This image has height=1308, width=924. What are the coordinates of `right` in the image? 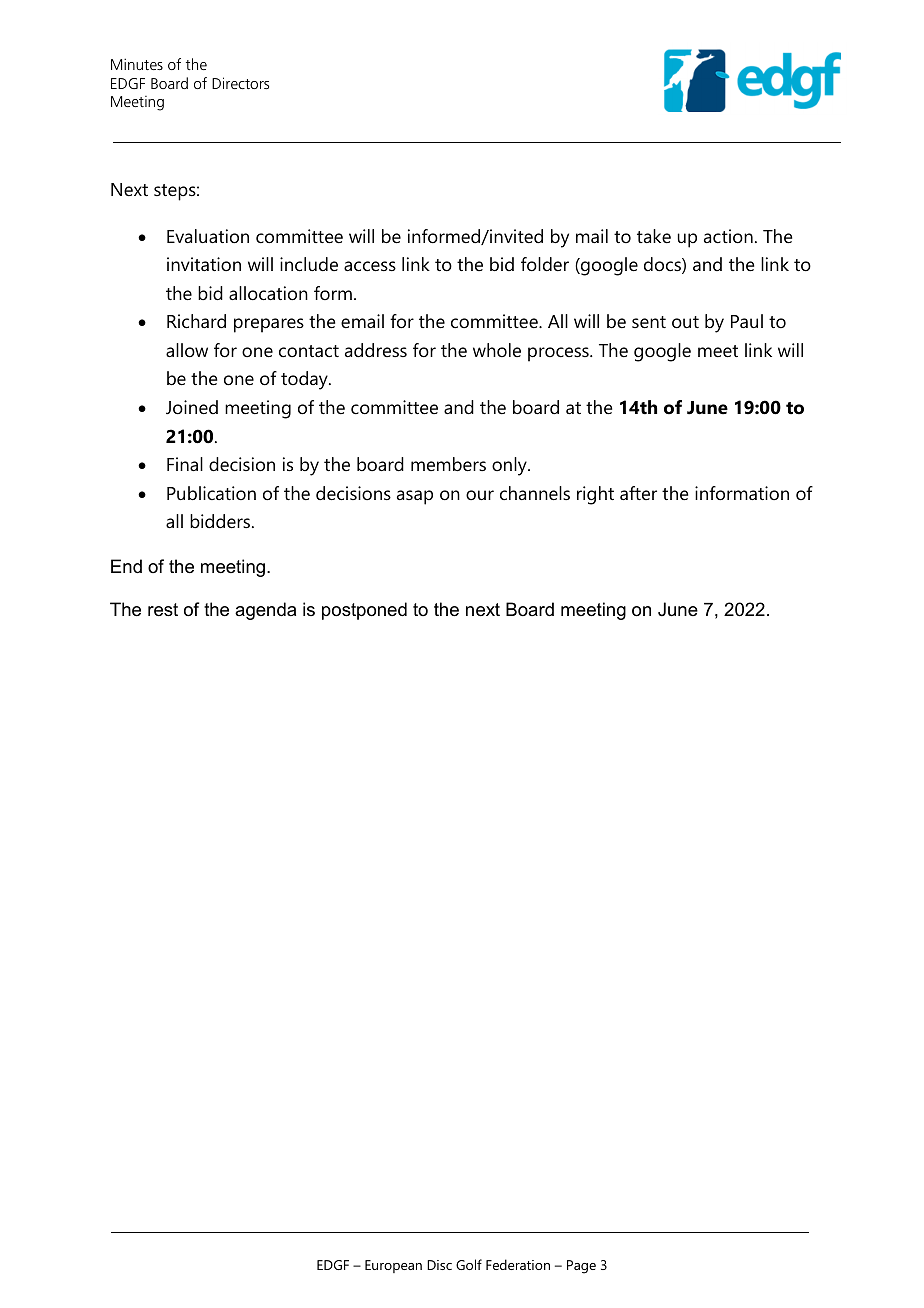 It's located at (595, 495).
